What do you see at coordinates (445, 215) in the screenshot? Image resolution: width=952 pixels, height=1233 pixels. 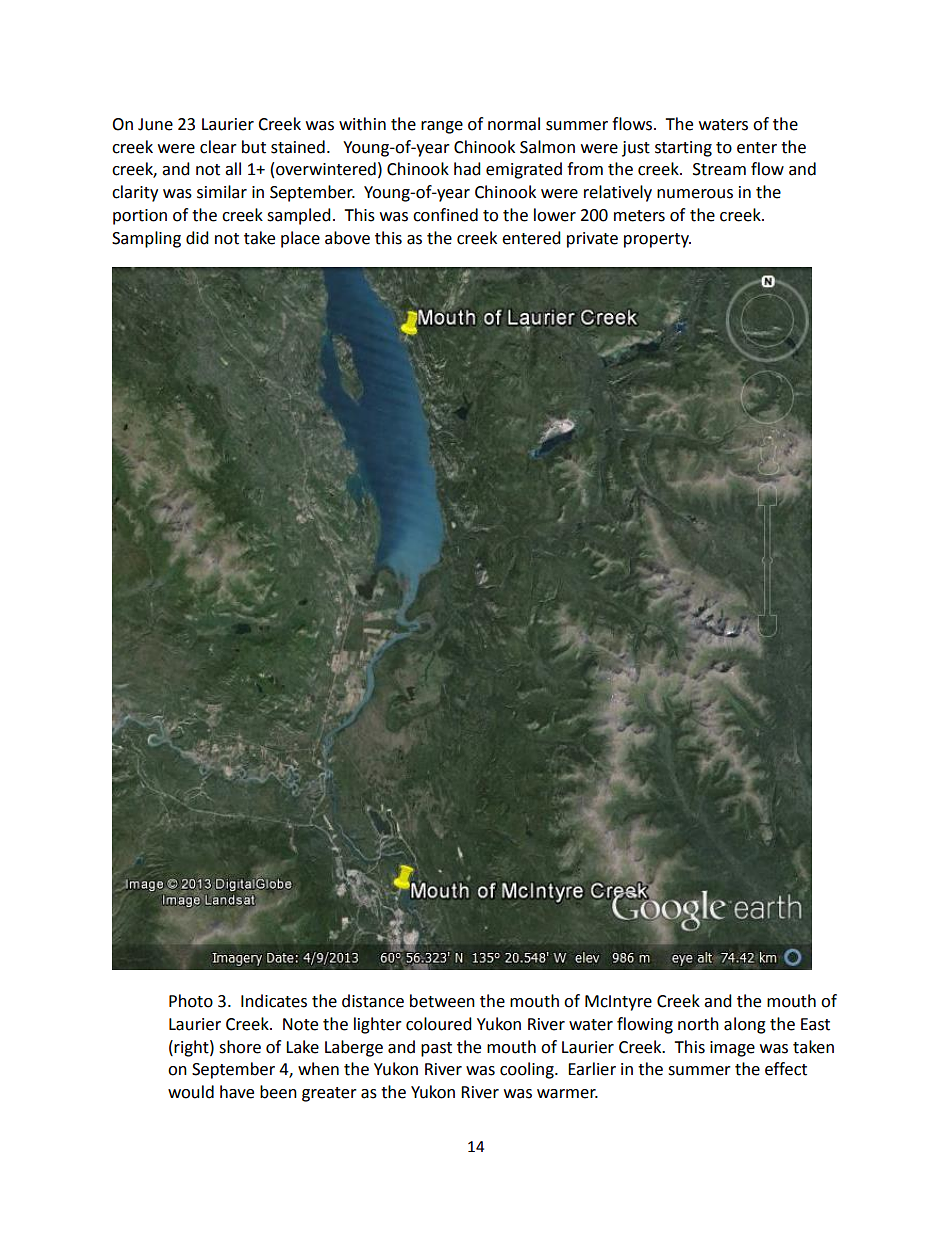 I see `confined` at bounding box center [445, 215].
